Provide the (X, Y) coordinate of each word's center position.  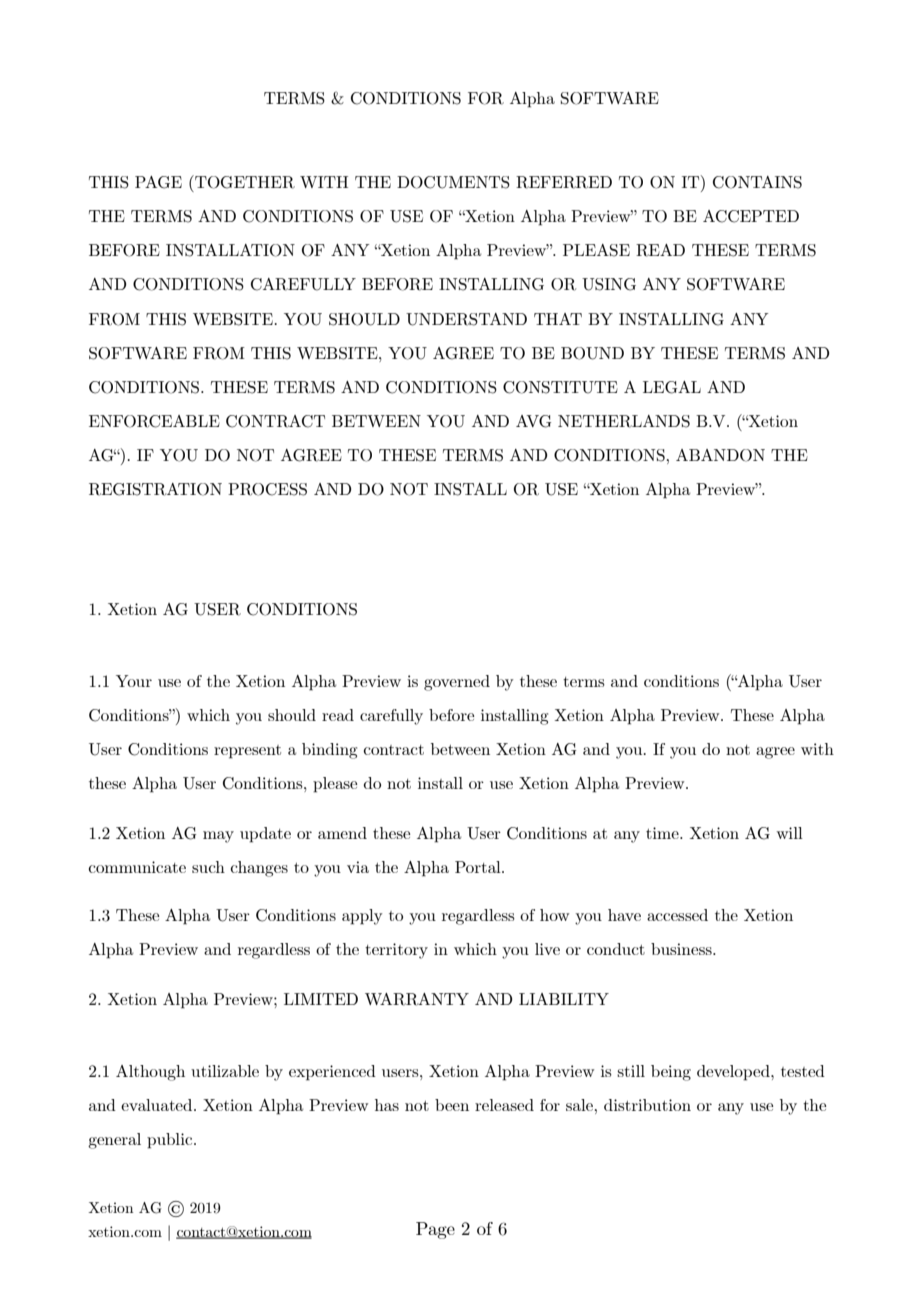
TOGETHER (244, 182)
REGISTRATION (155, 489)
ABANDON (720, 455)
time (663, 833)
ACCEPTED (751, 216)
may (218, 837)
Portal (479, 867)
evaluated (158, 1105)
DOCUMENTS (453, 182)
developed (734, 1073)
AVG (533, 421)
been (452, 1105)
